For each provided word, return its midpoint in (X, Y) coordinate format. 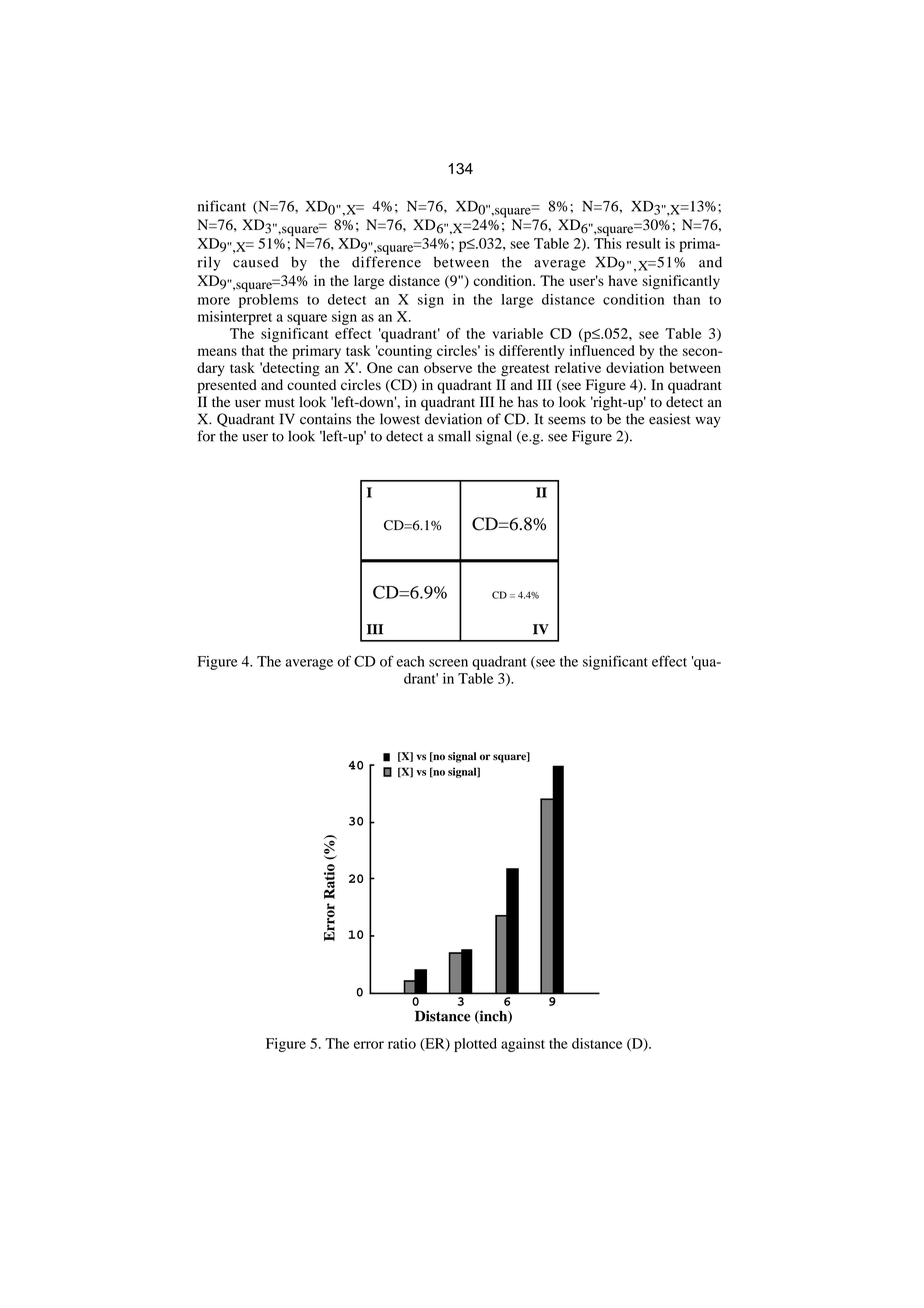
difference (386, 261)
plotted (475, 1045)
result (643, 243)
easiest (670, 419)
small (454, 436)
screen (448, 663)
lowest (400, 419)
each (411, 661)
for (206, 436)
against (523, 1045)
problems (268, 299)
